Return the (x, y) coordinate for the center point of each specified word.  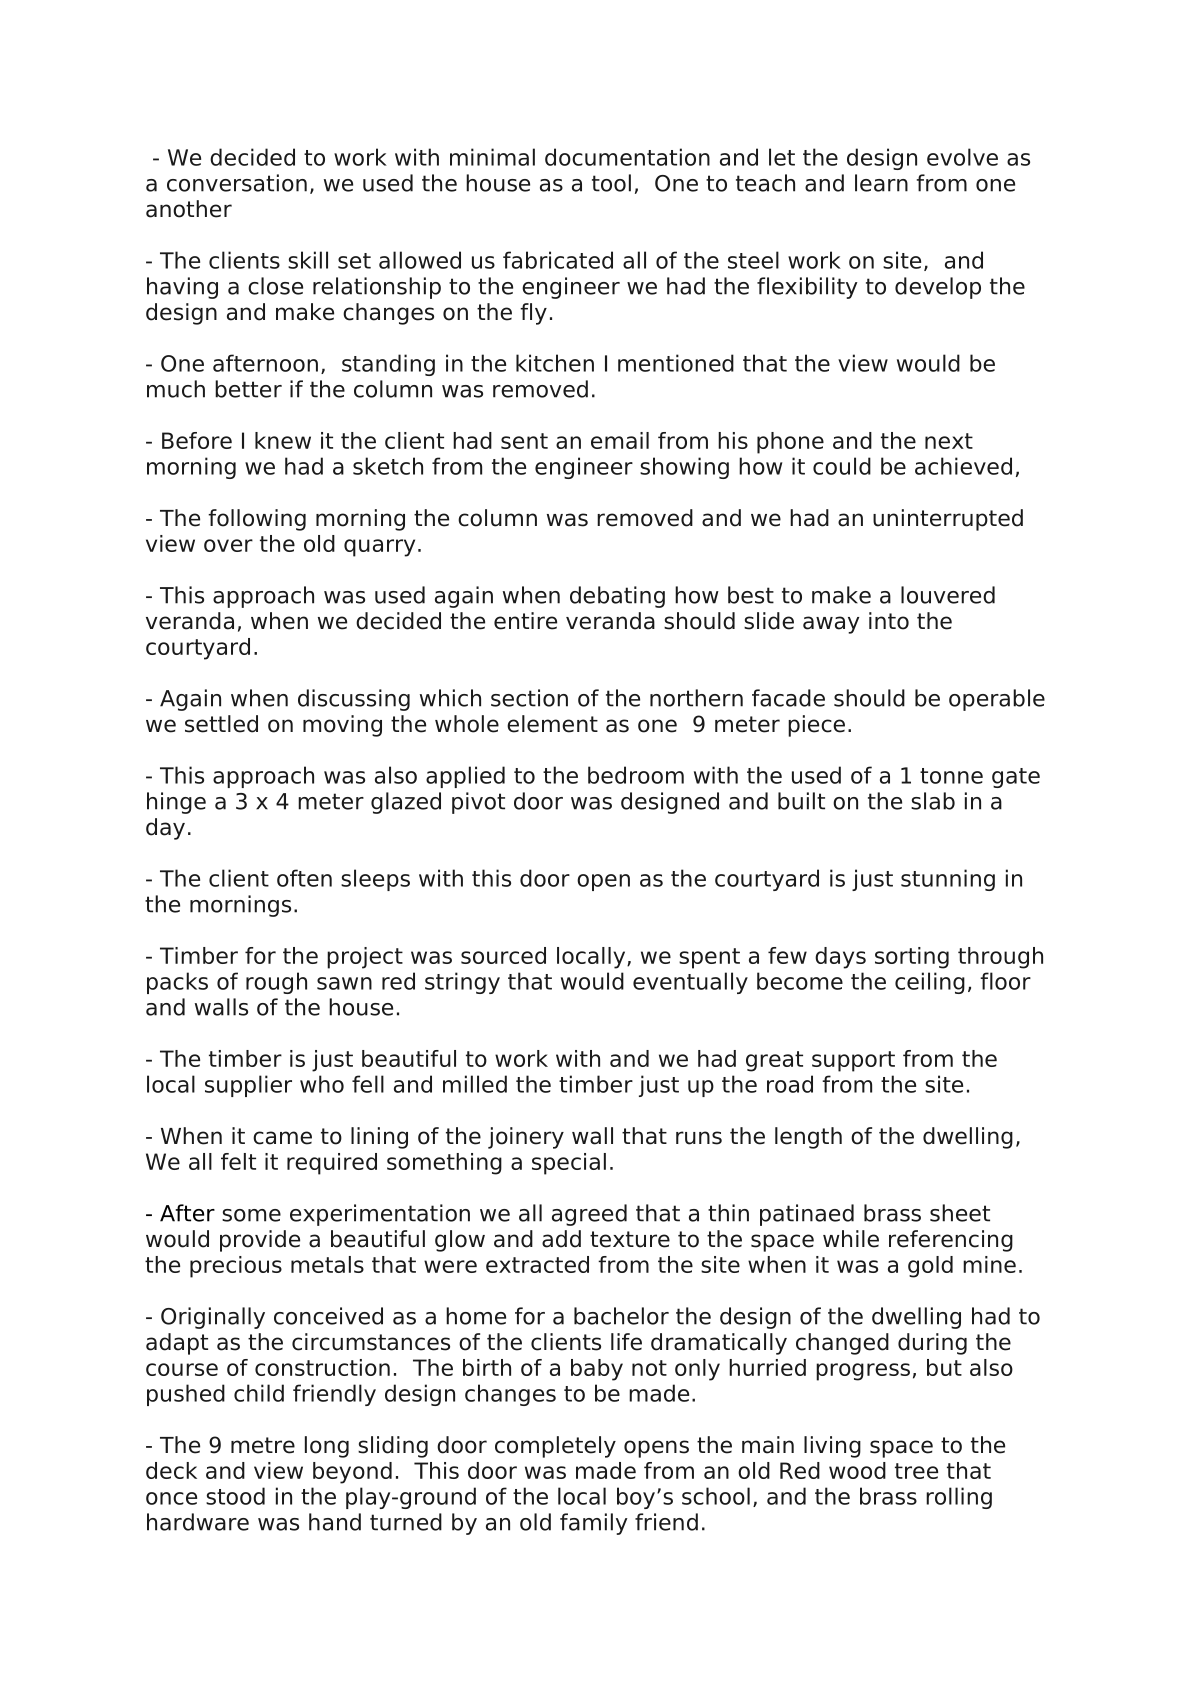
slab (933, 801)
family (594, 1524)
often (304, 878)
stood (235, 1496)
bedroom (636, 775)
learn (881, 183)
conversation (237, 183)
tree (916, 1471)
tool (611, 183)
